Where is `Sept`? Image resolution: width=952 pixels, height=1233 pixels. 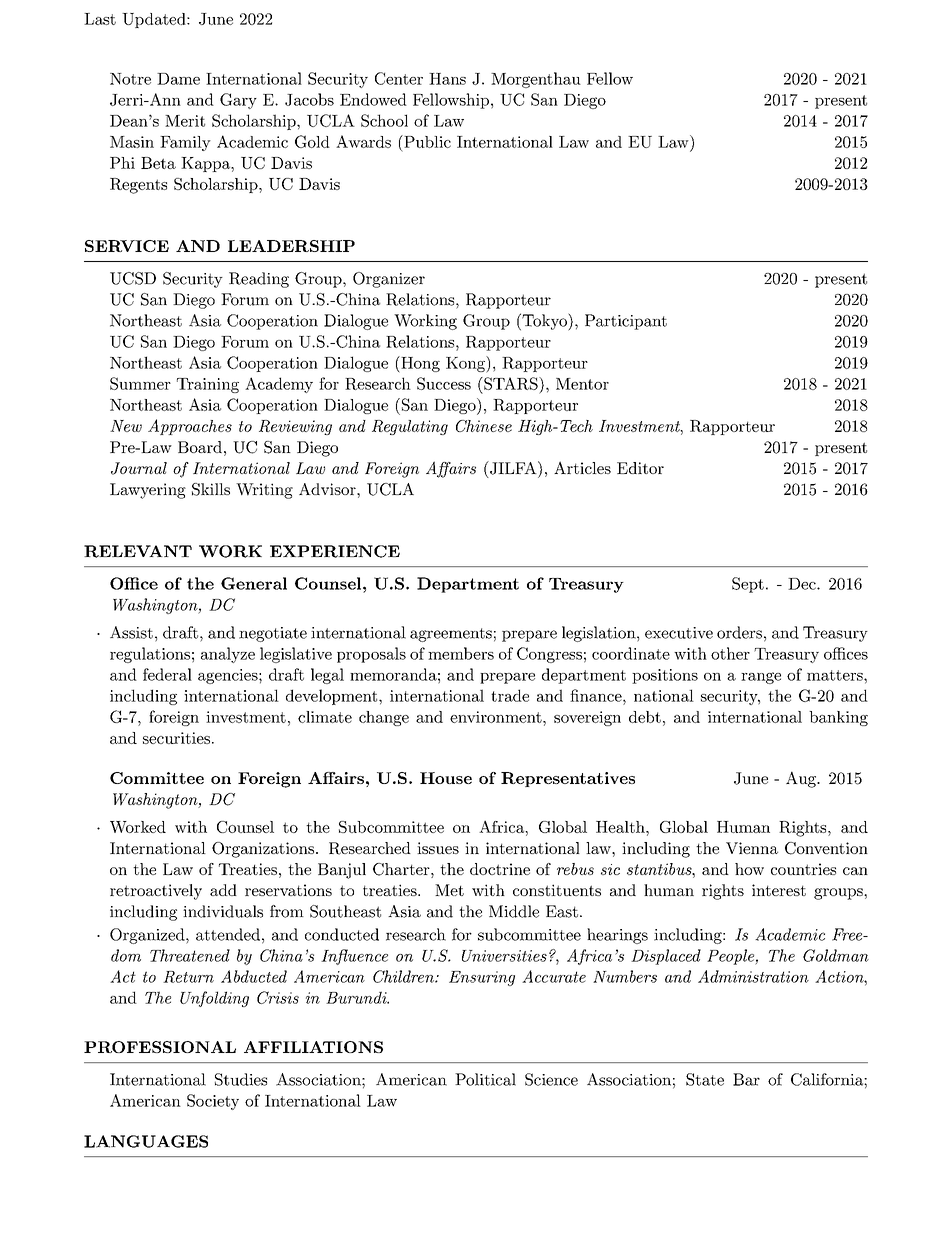
Sept is located at coordinates (748, 585).
